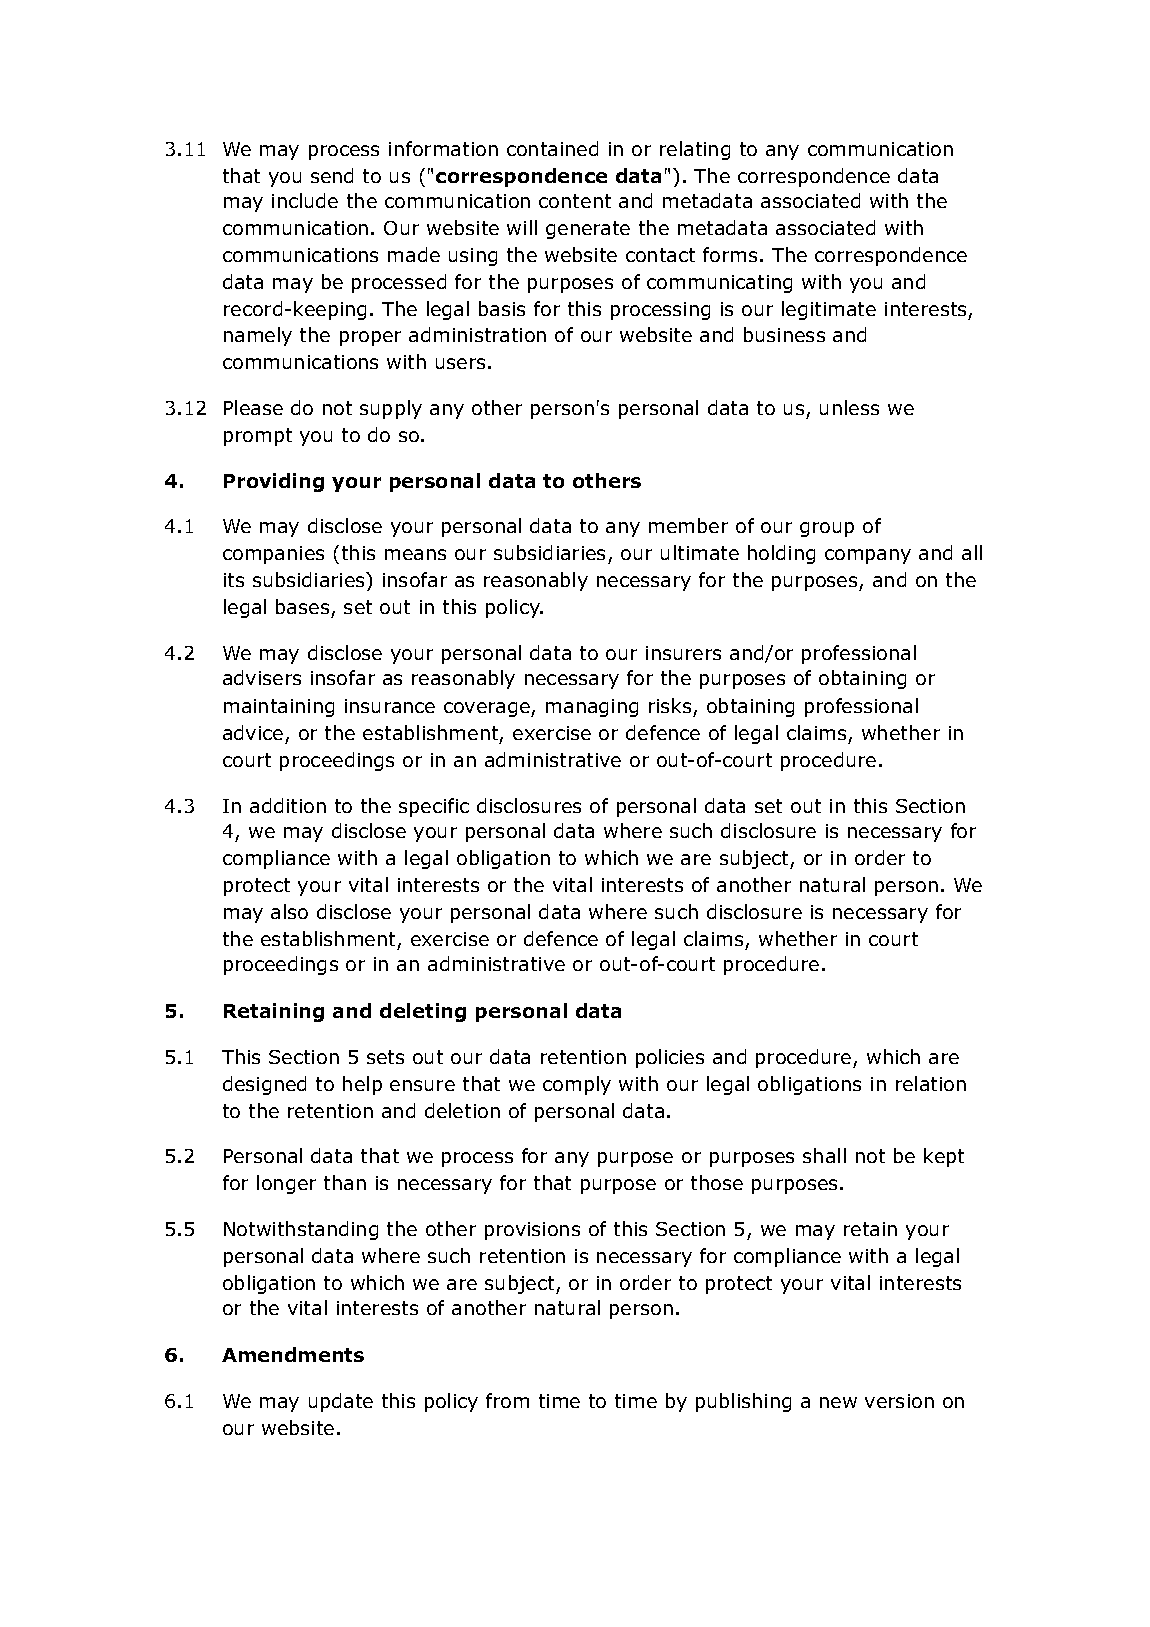 The width and height of the page is (1150, 1627). Describe the element at coordinates (868, 556) in the page. I see `company` at that location.
